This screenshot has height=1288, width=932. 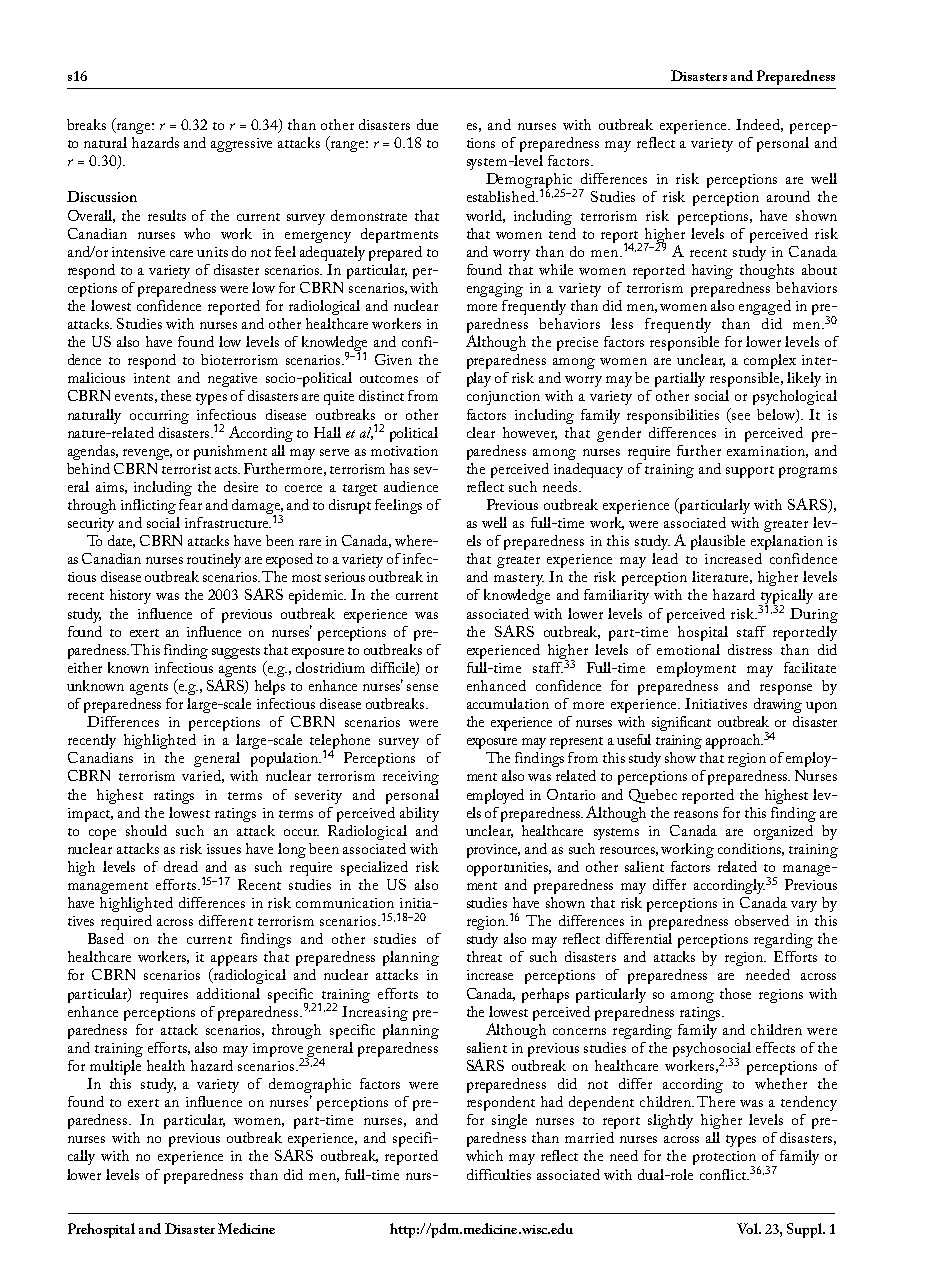 I want to click on those, so click(x=735, y=993).
